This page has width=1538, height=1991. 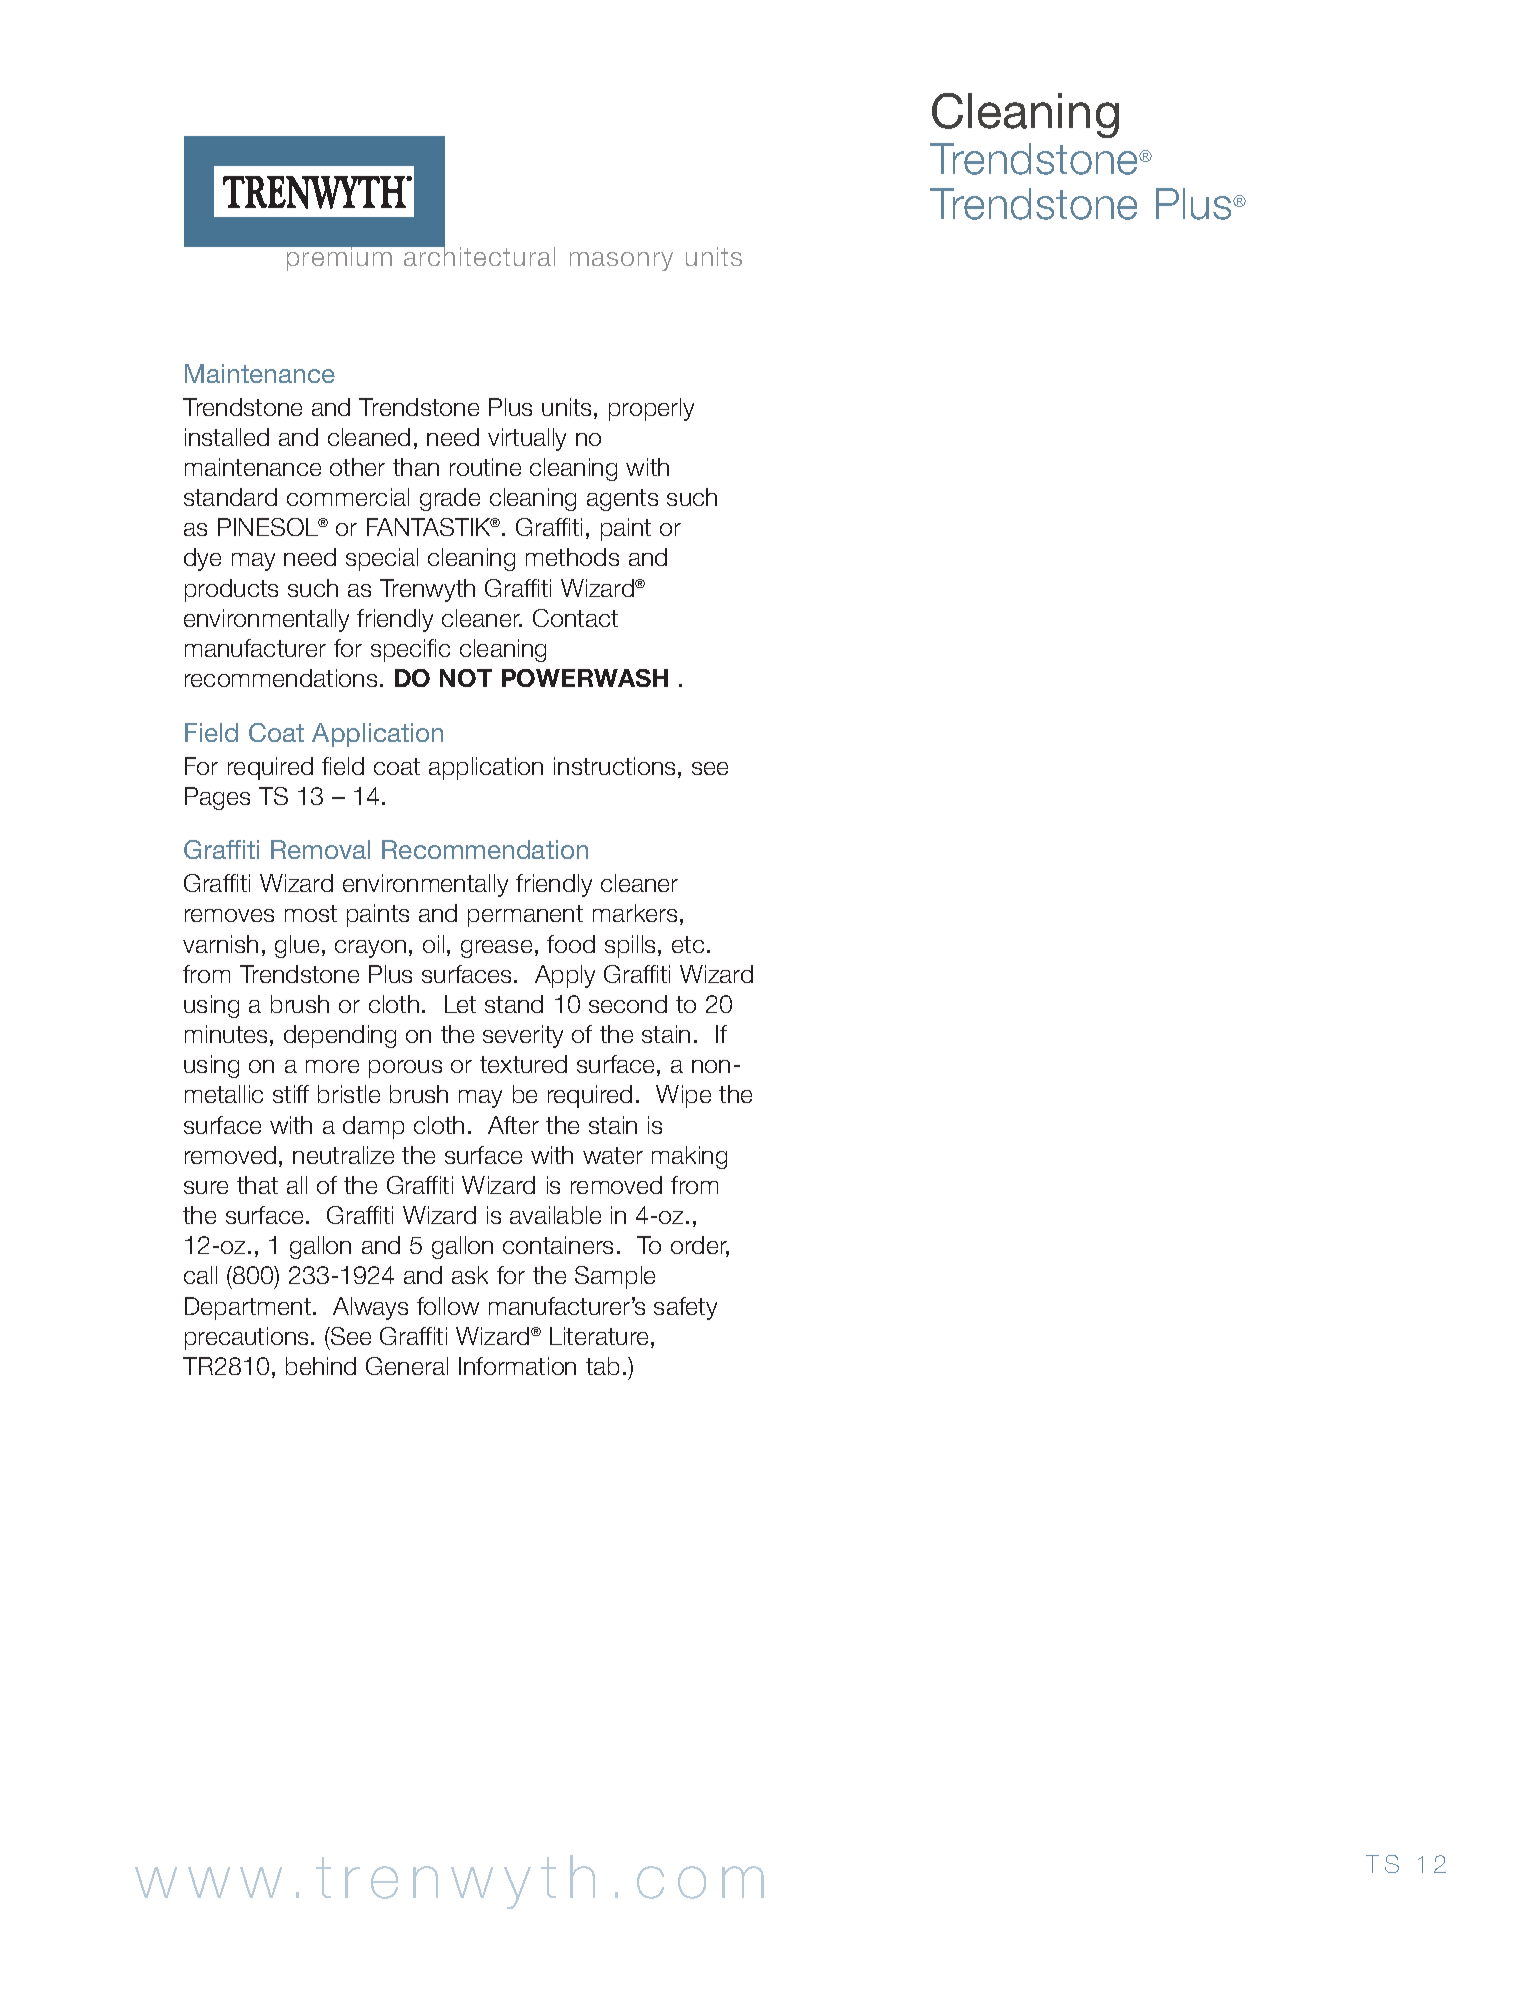 I want to click on second, so click(x=628, y=1004).
